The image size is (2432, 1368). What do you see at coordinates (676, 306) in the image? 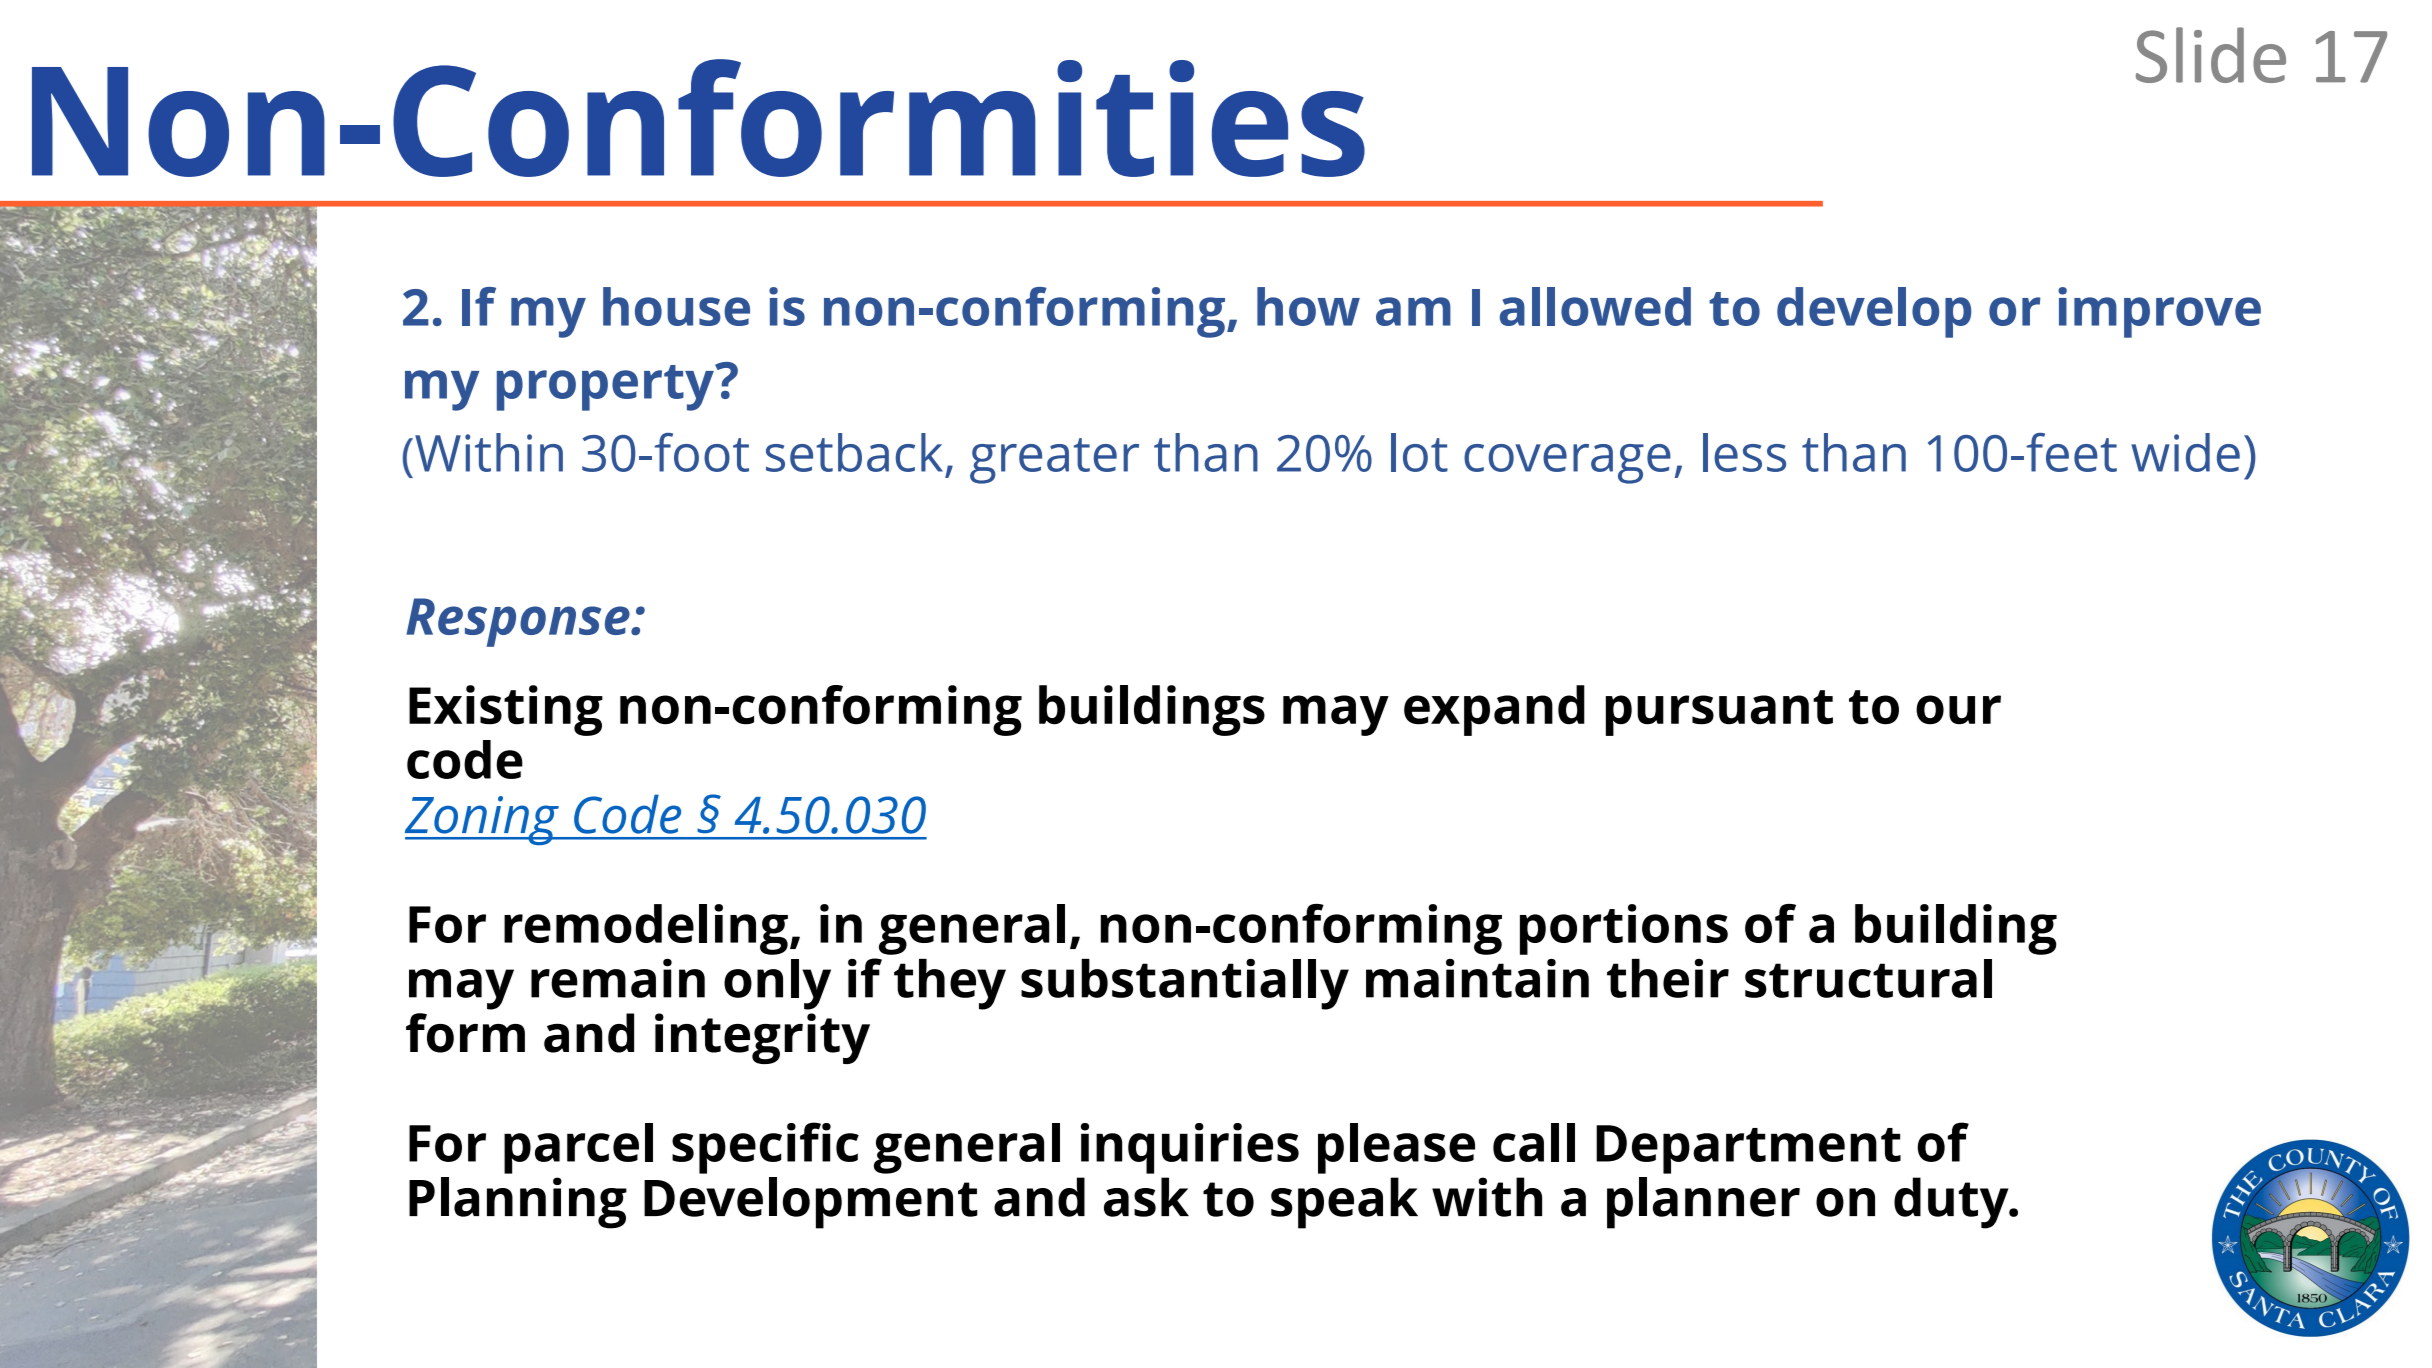
I see `house` at bounding box center [676, 306].
